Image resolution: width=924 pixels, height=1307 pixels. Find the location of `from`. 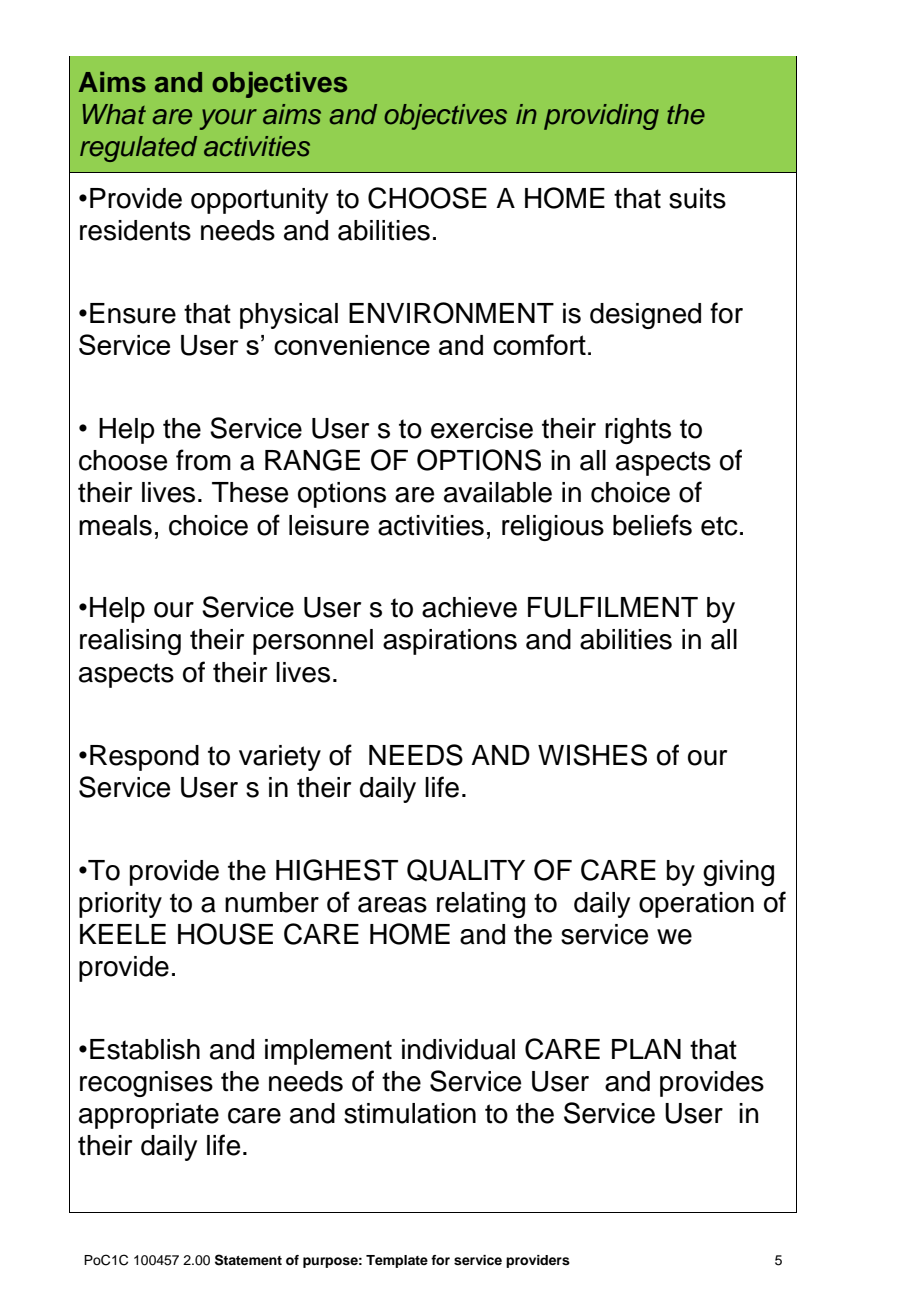

from is located at coordinates (203, 460).
